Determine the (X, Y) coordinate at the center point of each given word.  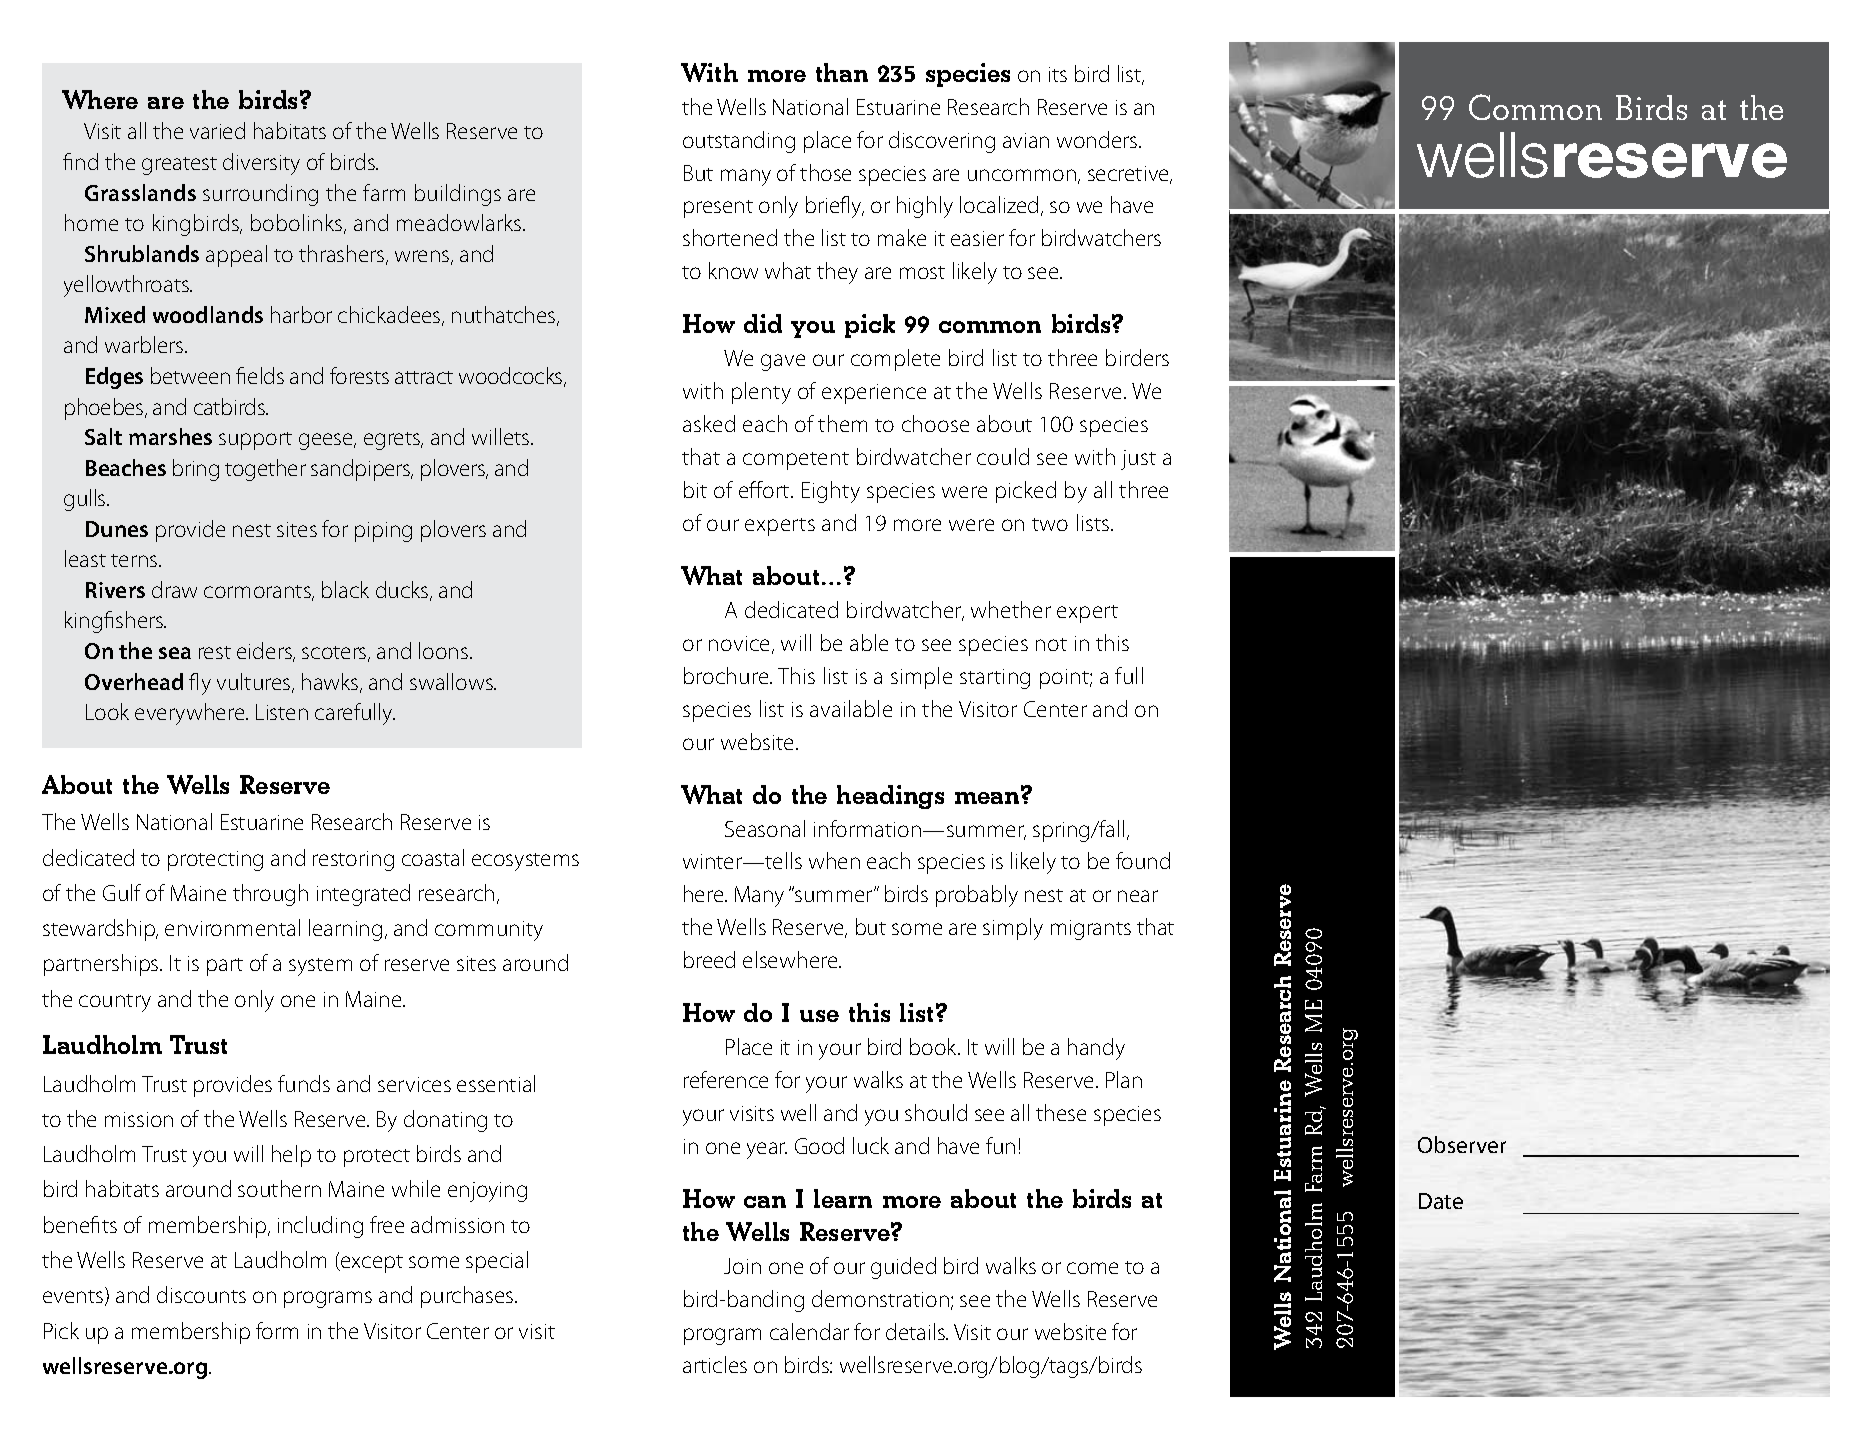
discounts (201, 1294)
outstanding (739, 142)
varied (217, 130)
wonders (1098, 139)
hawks (331, 683)
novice (741, 645)
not (1051, 644)
